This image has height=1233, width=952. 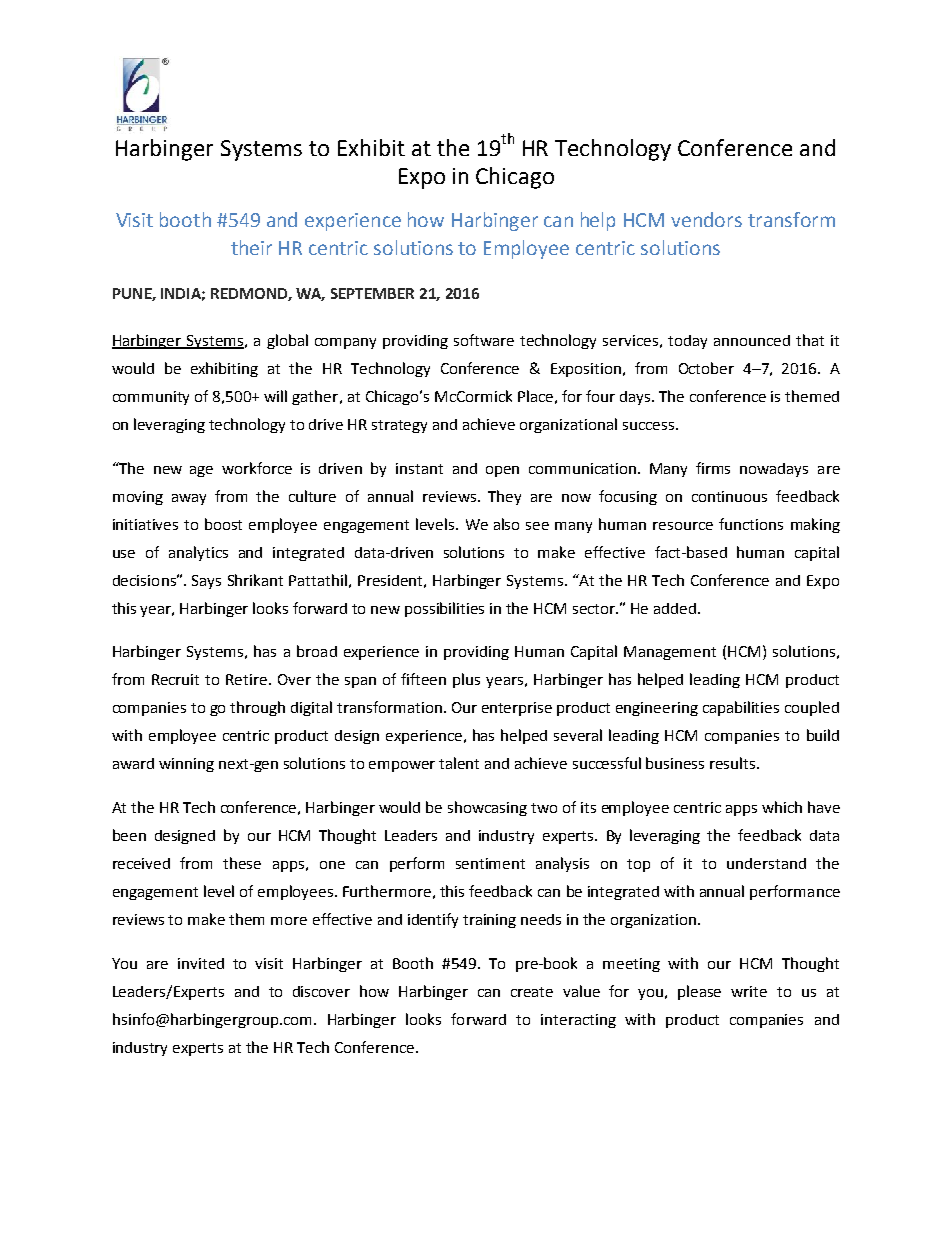 What do you see at coordinates (706, 219) in the image?
I see `vendors` at bounding box center [706, 219].
